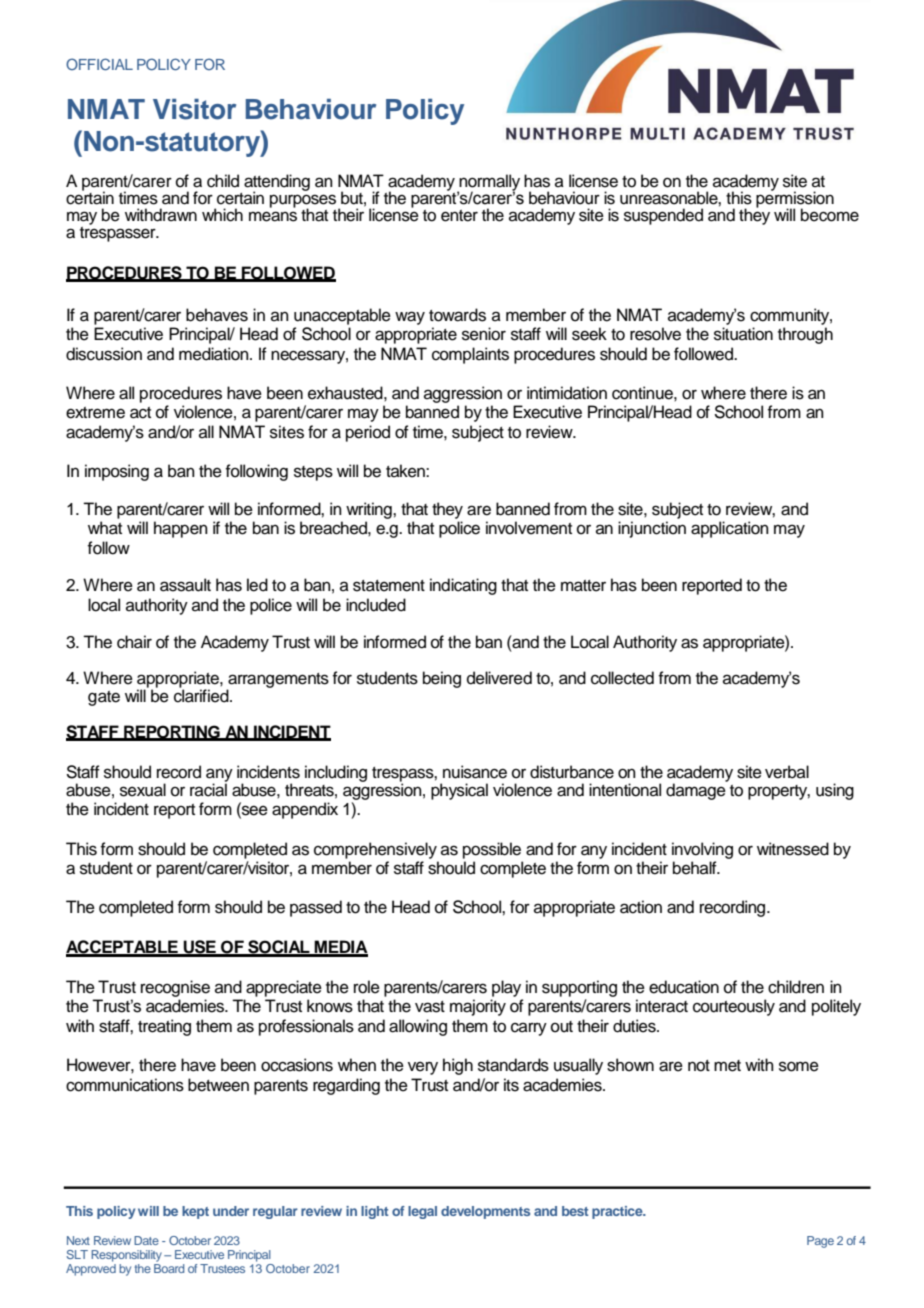 This image has width=924, height=1308. What do you see at coordinates (795, 200) in the image?
I see `permission` at bounding box center [795, 200].
